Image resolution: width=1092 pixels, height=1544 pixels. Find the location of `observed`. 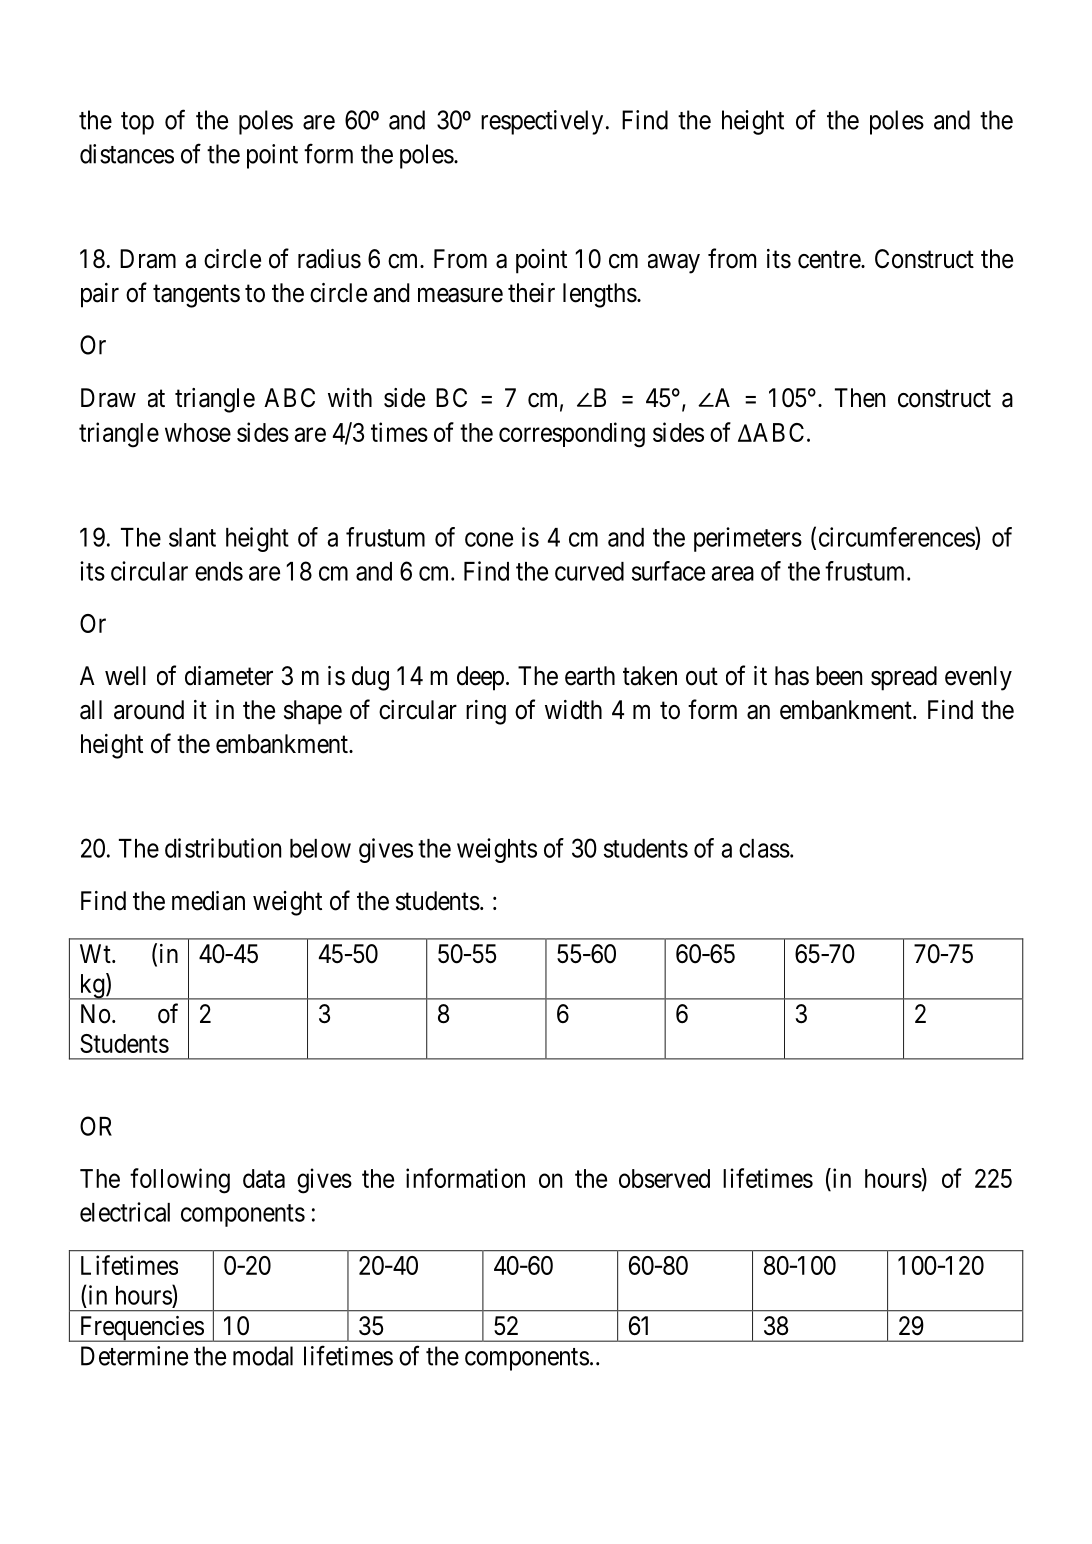

observed is located at coordinates (664, 1178).
